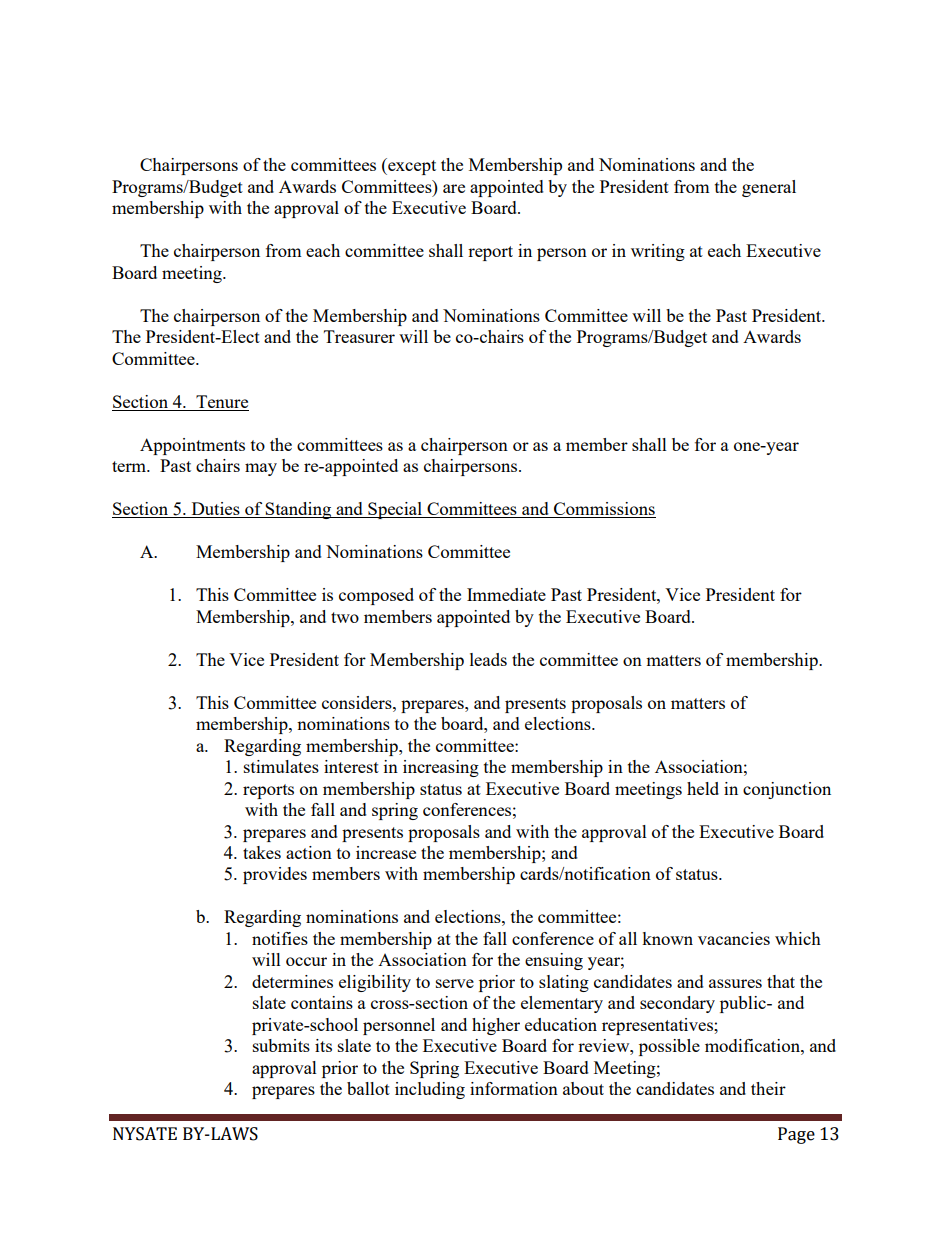 The width and height of the screenshot is (952, 1233). What do you see at coordinates (221, 403) in the screenshot?
I see `Tenure` at bounding box center [221, 403].
